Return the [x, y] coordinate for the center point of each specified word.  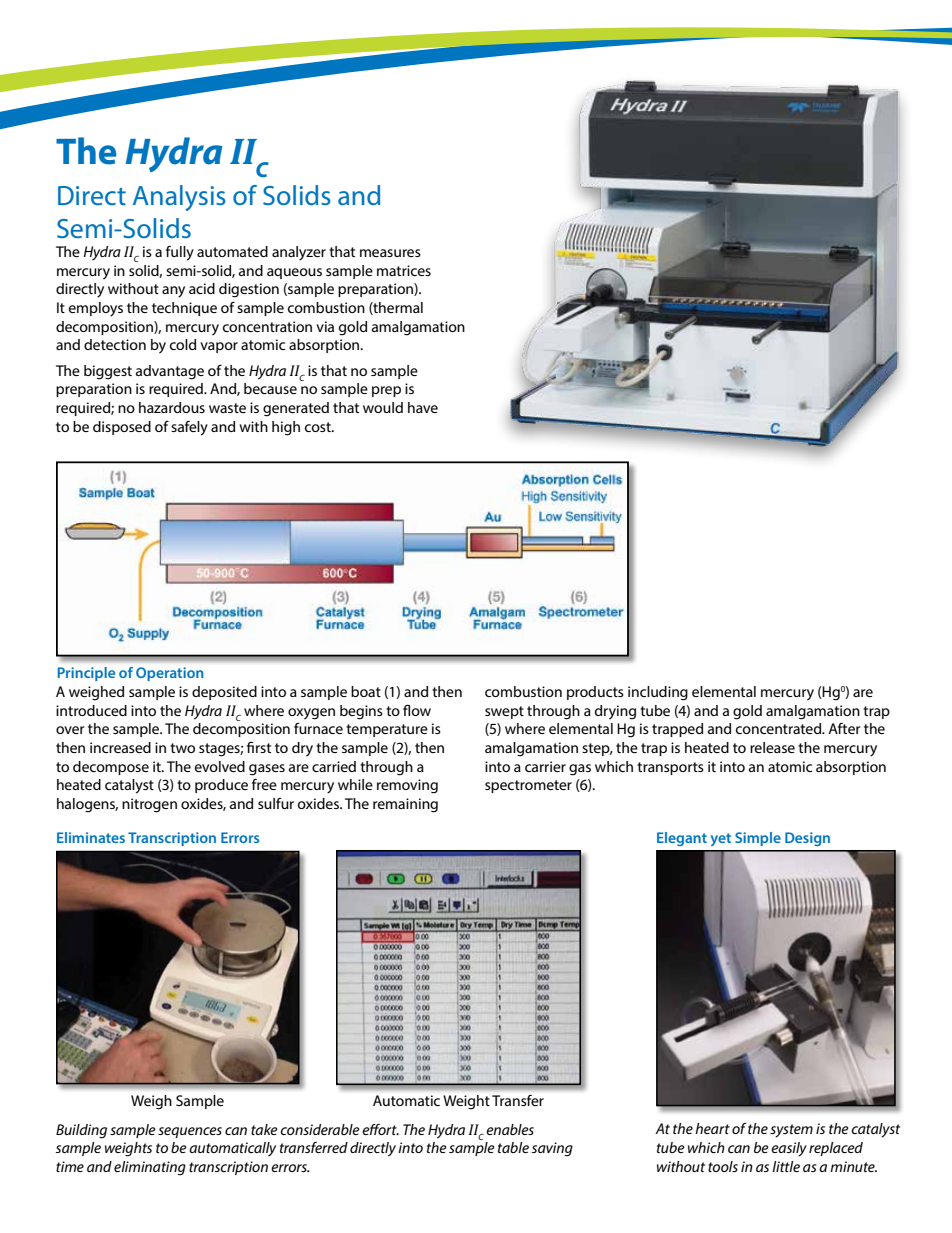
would [383, 407]
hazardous [172, 407]
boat [366, 691]
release [772, 747]
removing [407, 786]
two [182, 748]
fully [180, 253]
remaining [405, 805]
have [423, 407]
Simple [758, 839]
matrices [404, 270]
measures [390, 253]
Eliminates [91, 837]
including [658, 693]
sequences [190, 1132]
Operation [169, 674]
